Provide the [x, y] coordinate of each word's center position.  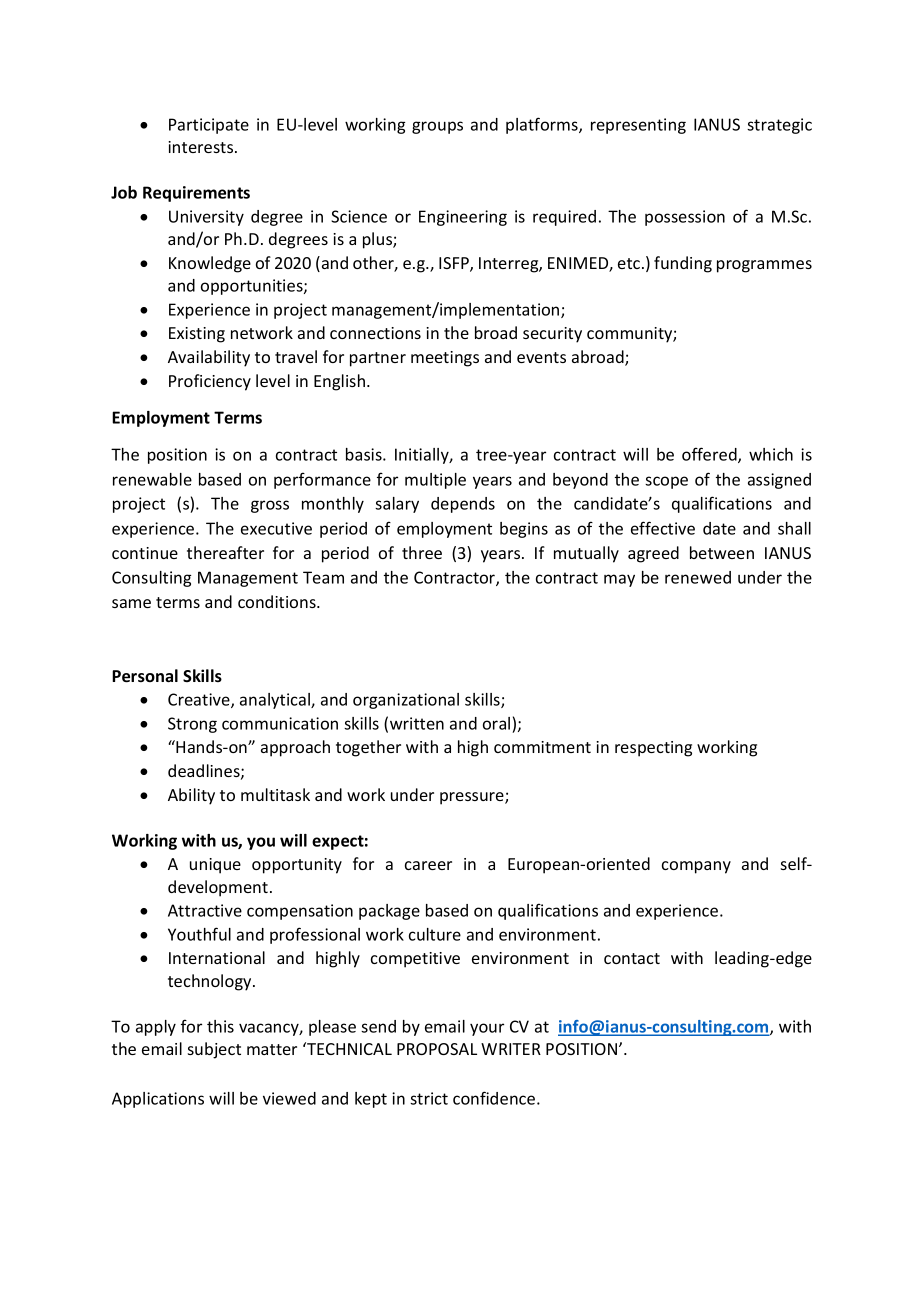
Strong [192, 725]
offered [710, 455]
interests [202, 147]
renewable [152, 479]
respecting [653, 749]
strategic [779, 126]
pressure [473, 798]
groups [437, 127]
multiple [435, 481]
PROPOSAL [437, 1049]
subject [214, 1050]
